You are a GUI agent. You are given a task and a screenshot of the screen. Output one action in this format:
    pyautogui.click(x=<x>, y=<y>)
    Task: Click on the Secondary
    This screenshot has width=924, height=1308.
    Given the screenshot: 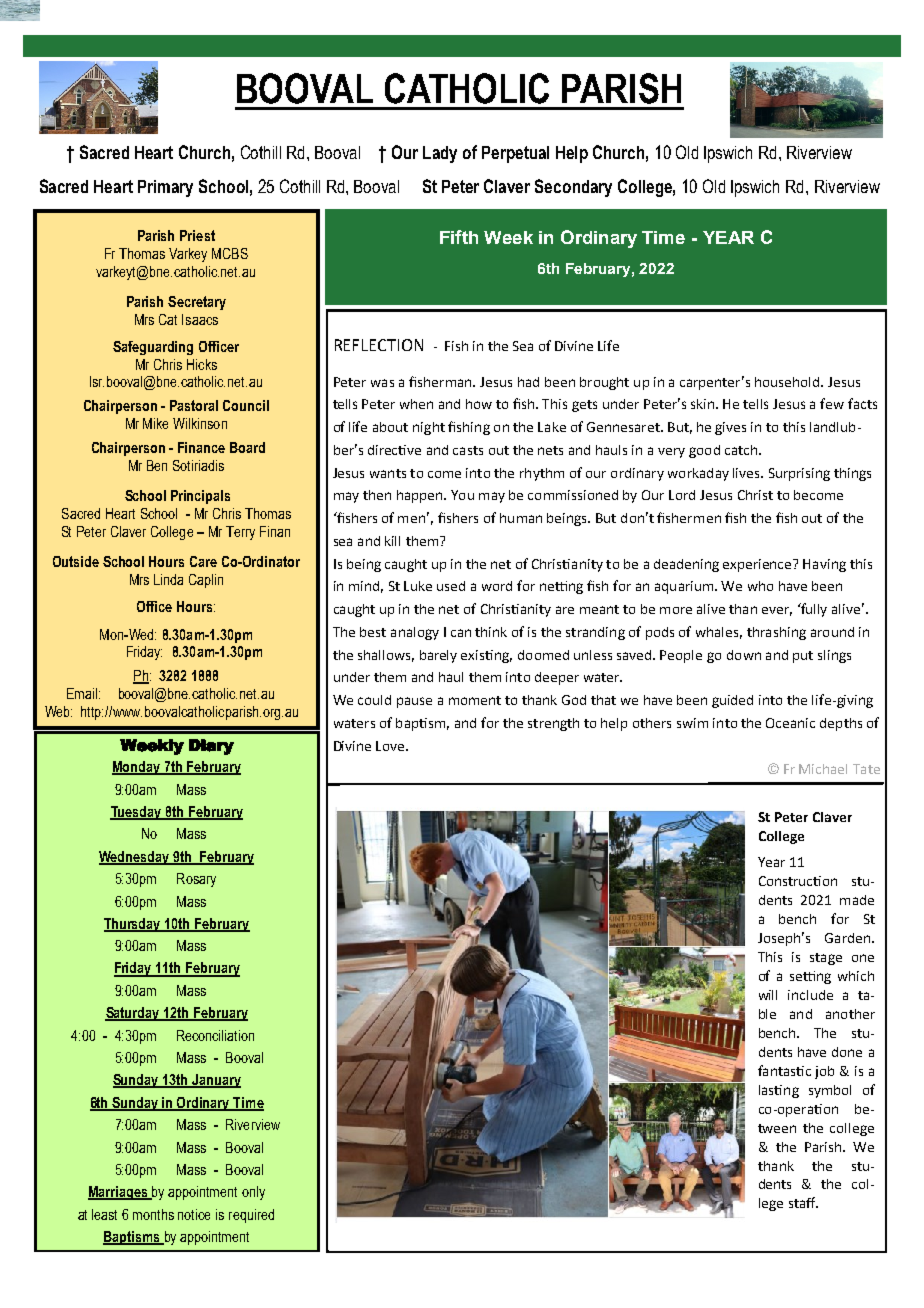 What is the action you would take?
    pyautogui.click(x=573, y=188)
